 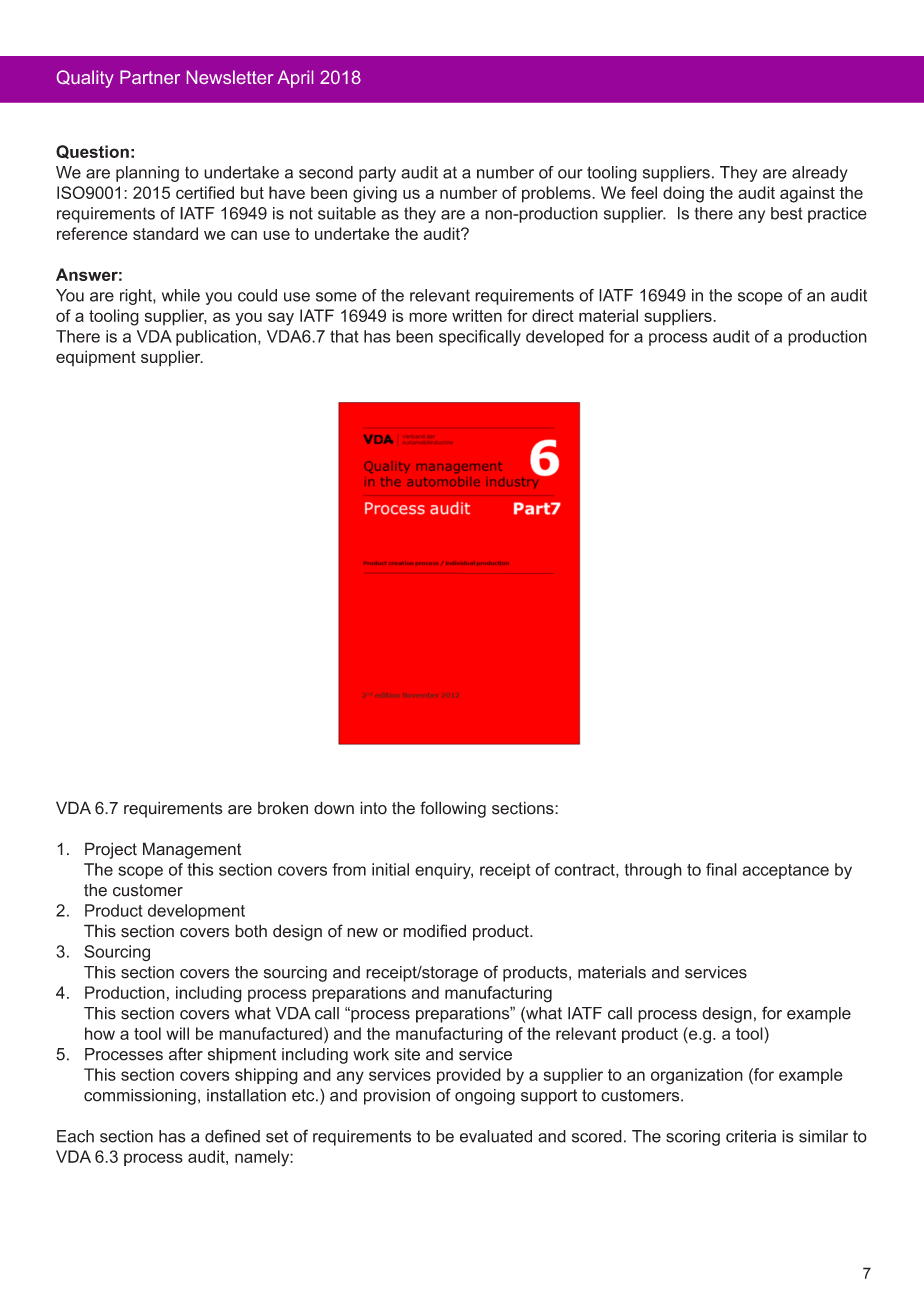 I want to click on party, so click(x=377, y=174).
